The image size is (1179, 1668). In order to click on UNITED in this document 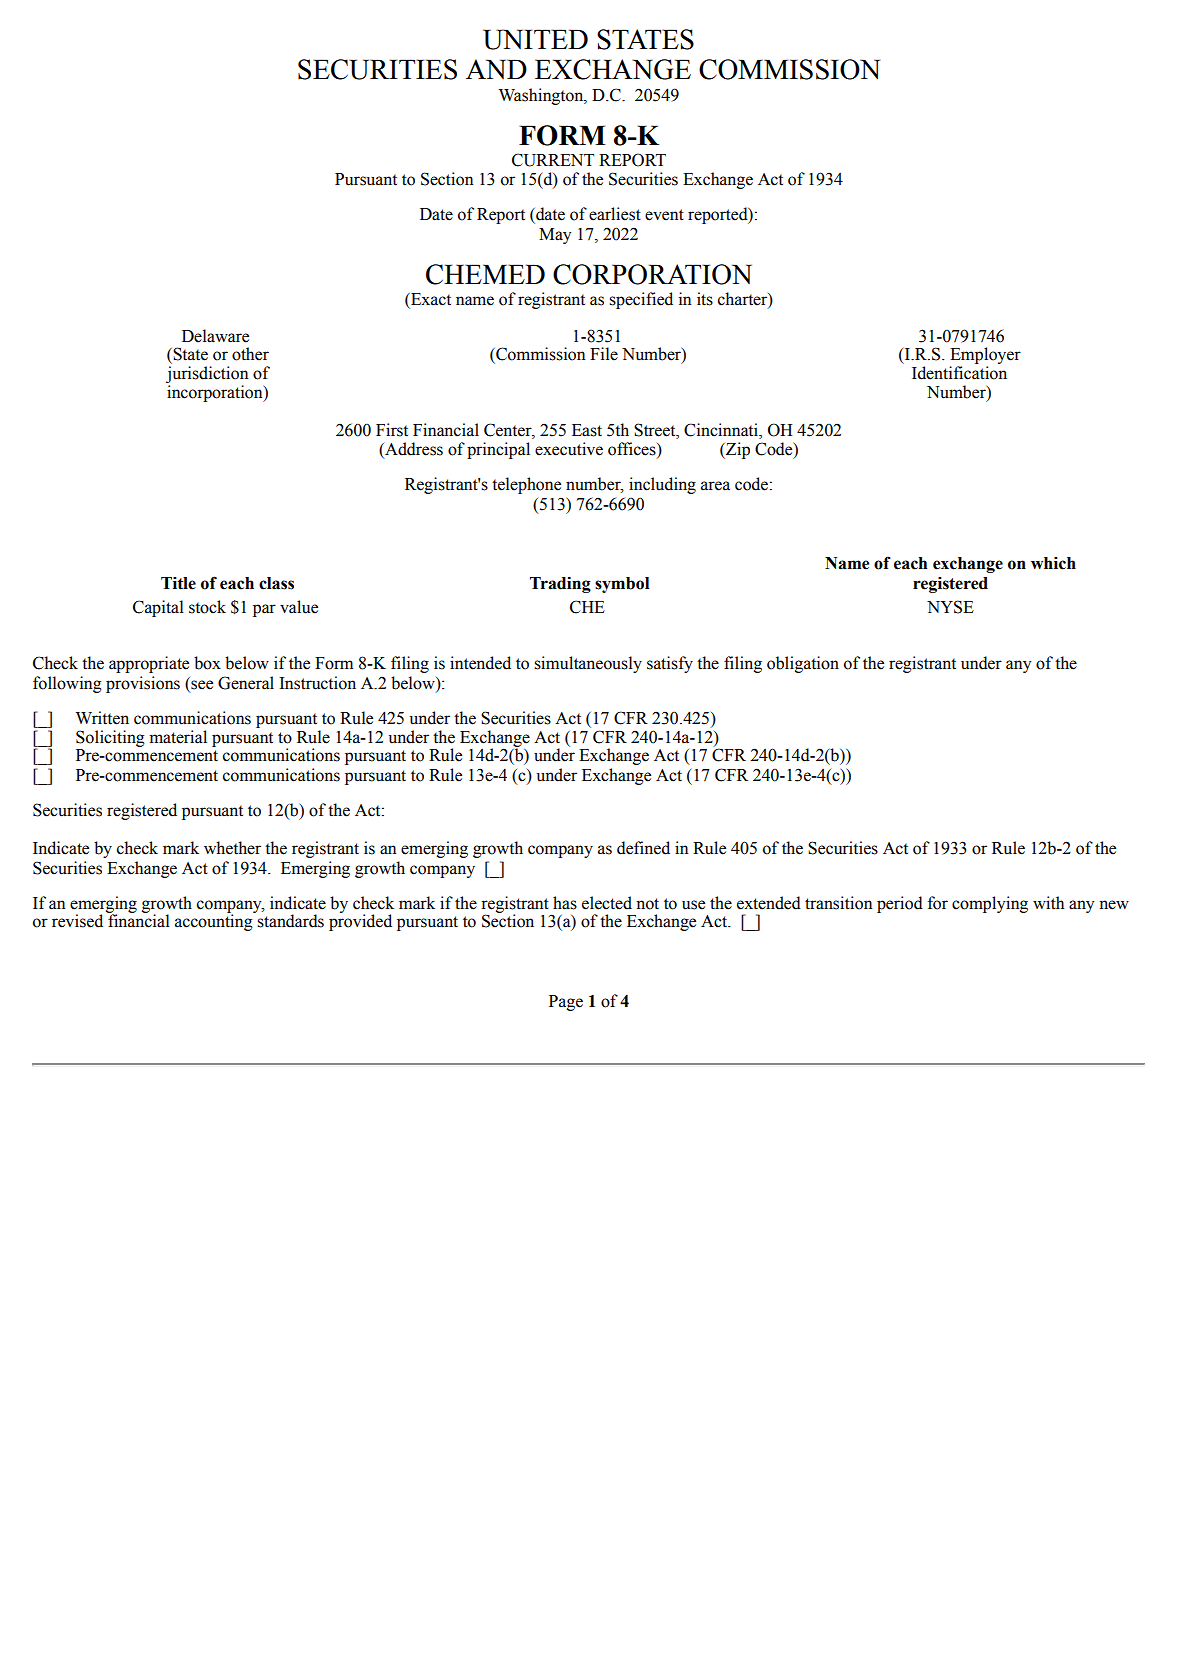, I will do `click(535, 39)`.
